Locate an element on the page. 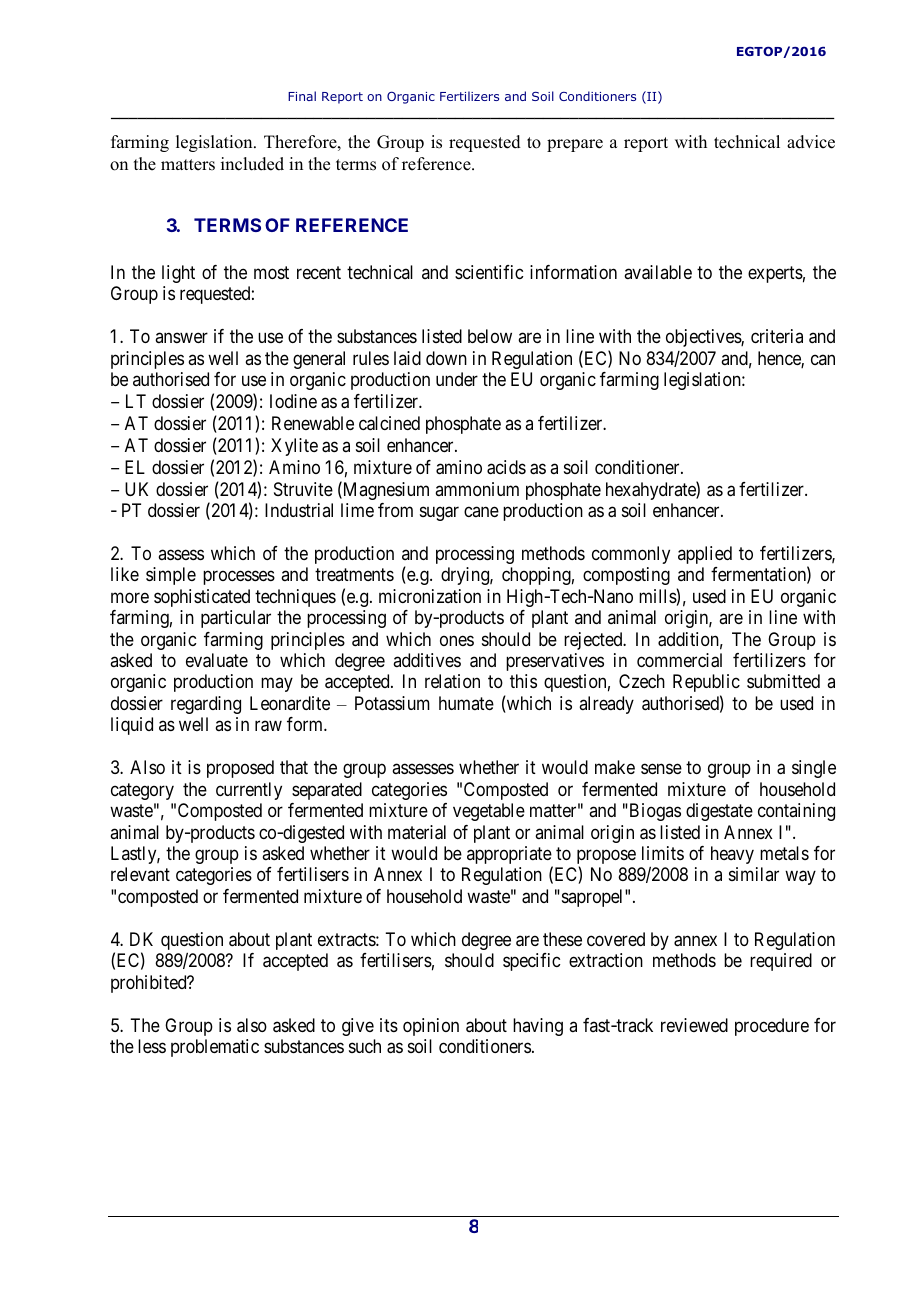 The width and height of the image is (924, 1308). opinion is located at coordinates (431, 1027).
